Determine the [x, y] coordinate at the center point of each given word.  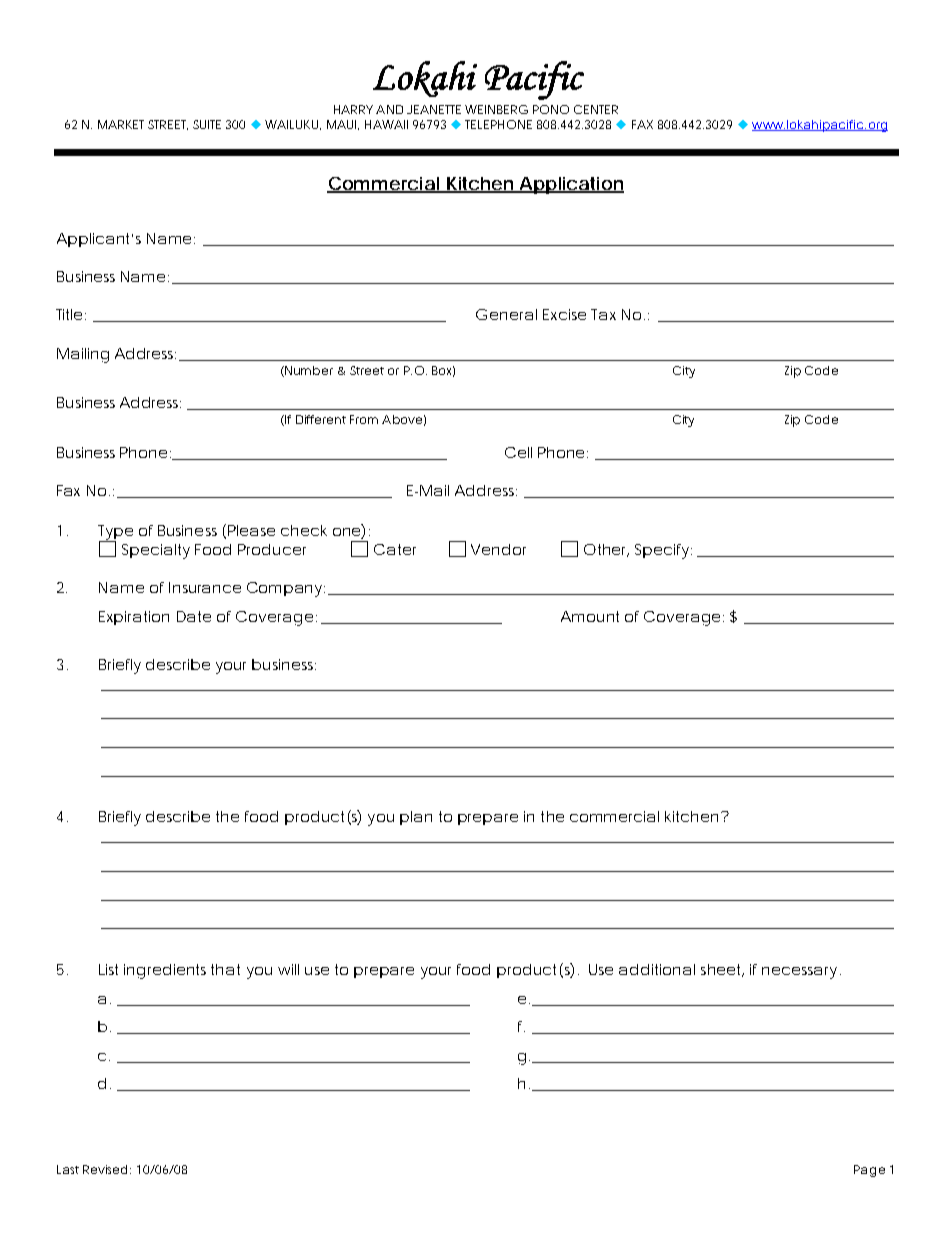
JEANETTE [434, 109]
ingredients [165, 971]
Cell [518, 452]
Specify [663, 551]
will [288, 969]
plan [416, 818]
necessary [799, 973]
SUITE [207, 124]
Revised [105, 1169]
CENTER [596, 109]
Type [115, 533]
